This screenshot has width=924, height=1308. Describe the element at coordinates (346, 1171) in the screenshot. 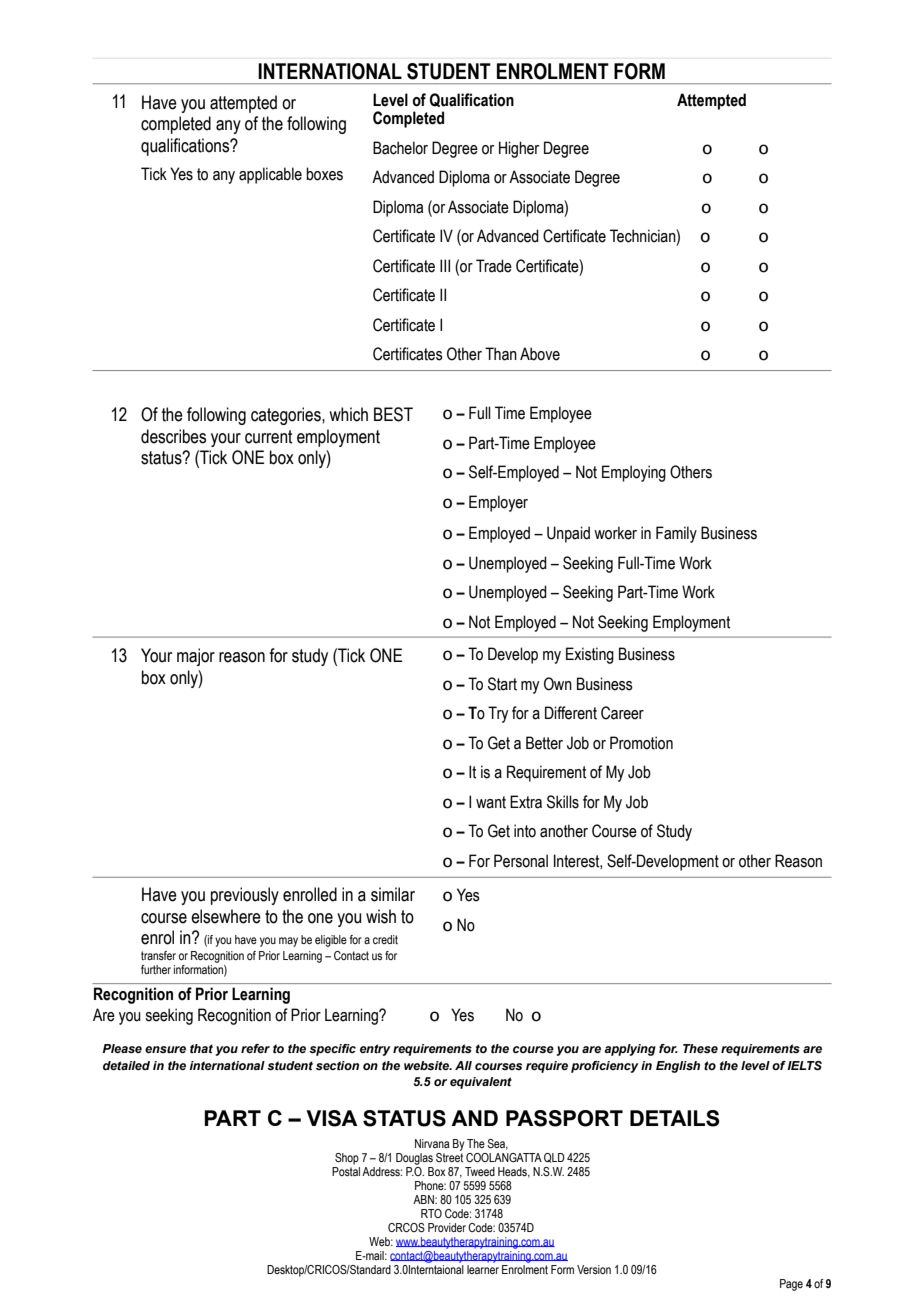

I see `Postal` at that location.
